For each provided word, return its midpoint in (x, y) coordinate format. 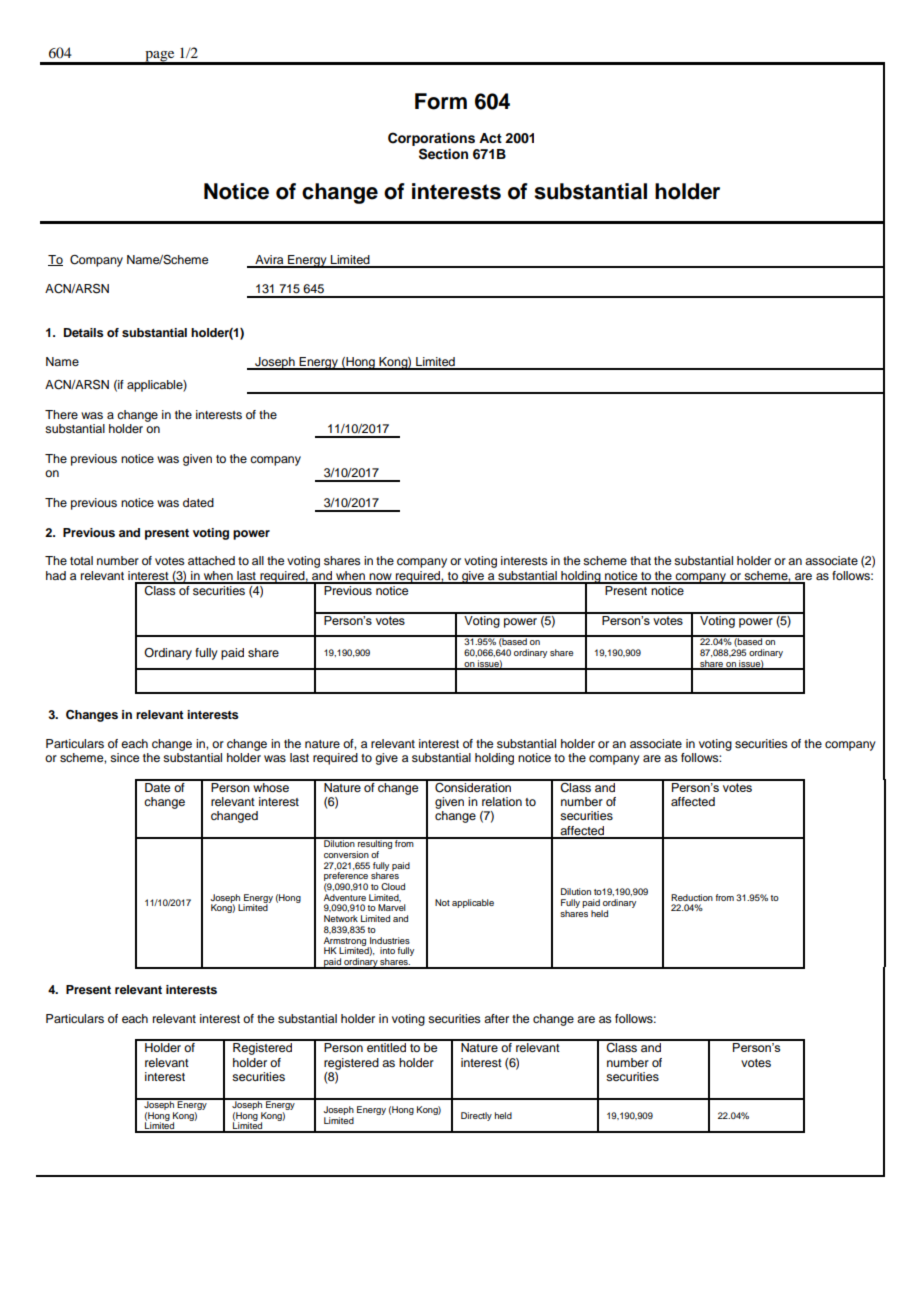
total (81, 560)
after (496, 1018)
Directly (476, 1116)
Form (441, 101)
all (258, 560)
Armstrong (346, 942)
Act (490, 138)
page (160, 57)
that (640, 560)
